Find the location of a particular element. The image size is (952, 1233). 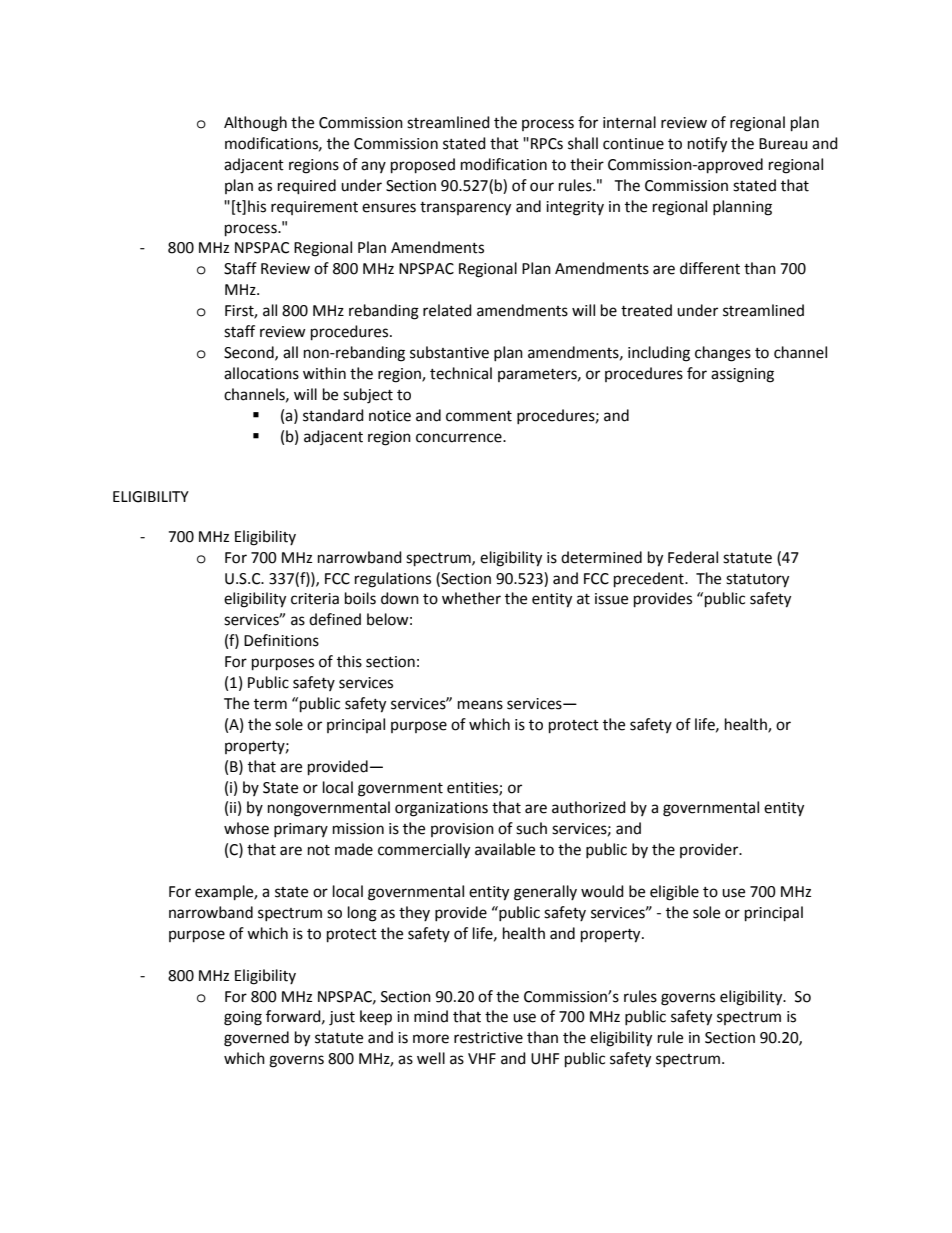

changes is located at coordinates (723, 354).
